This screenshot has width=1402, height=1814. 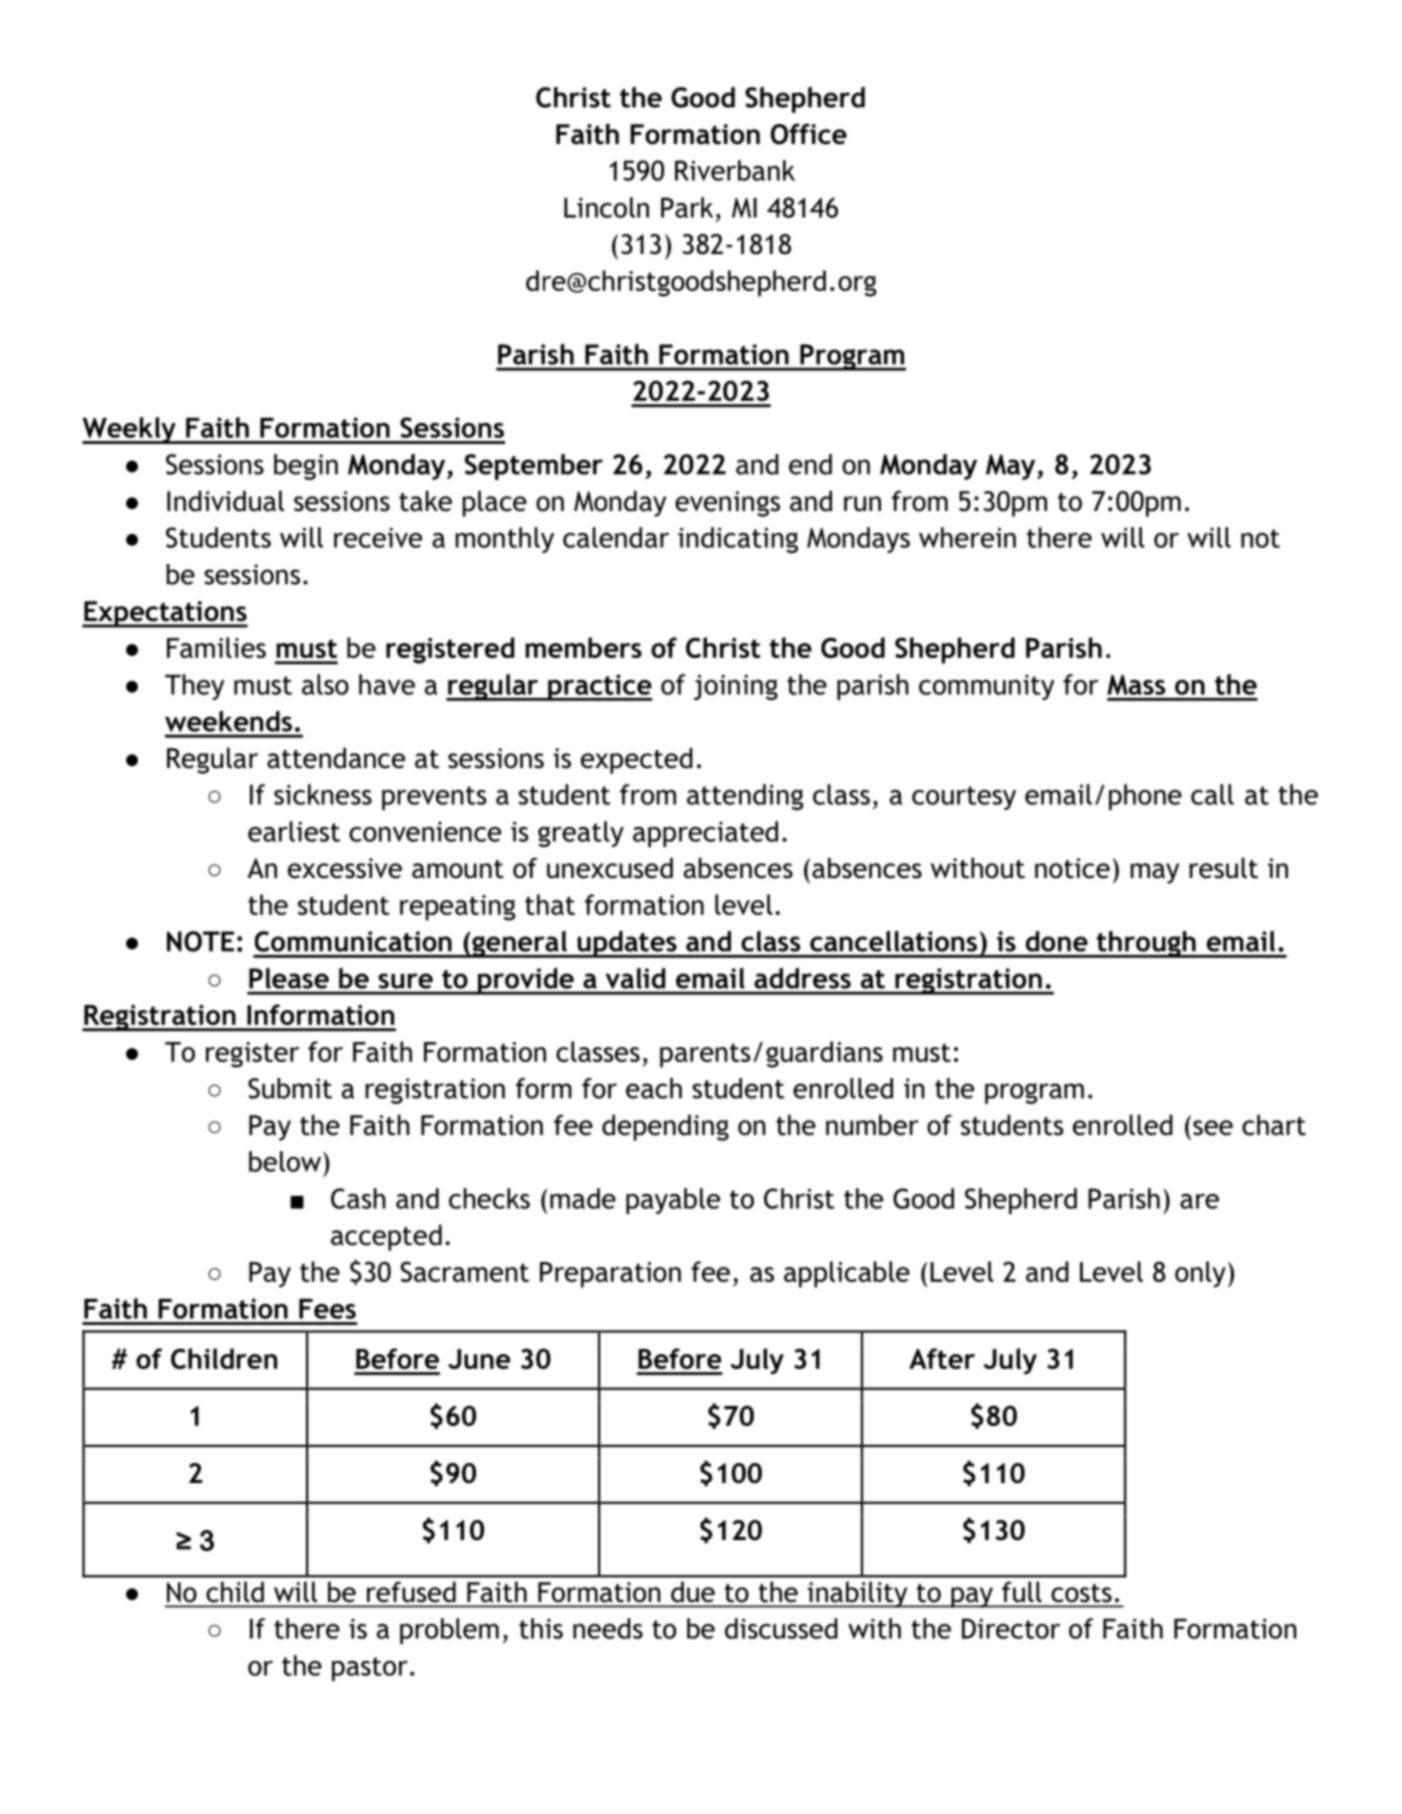 I want to click on see, so click(x=1213, y=1128).
